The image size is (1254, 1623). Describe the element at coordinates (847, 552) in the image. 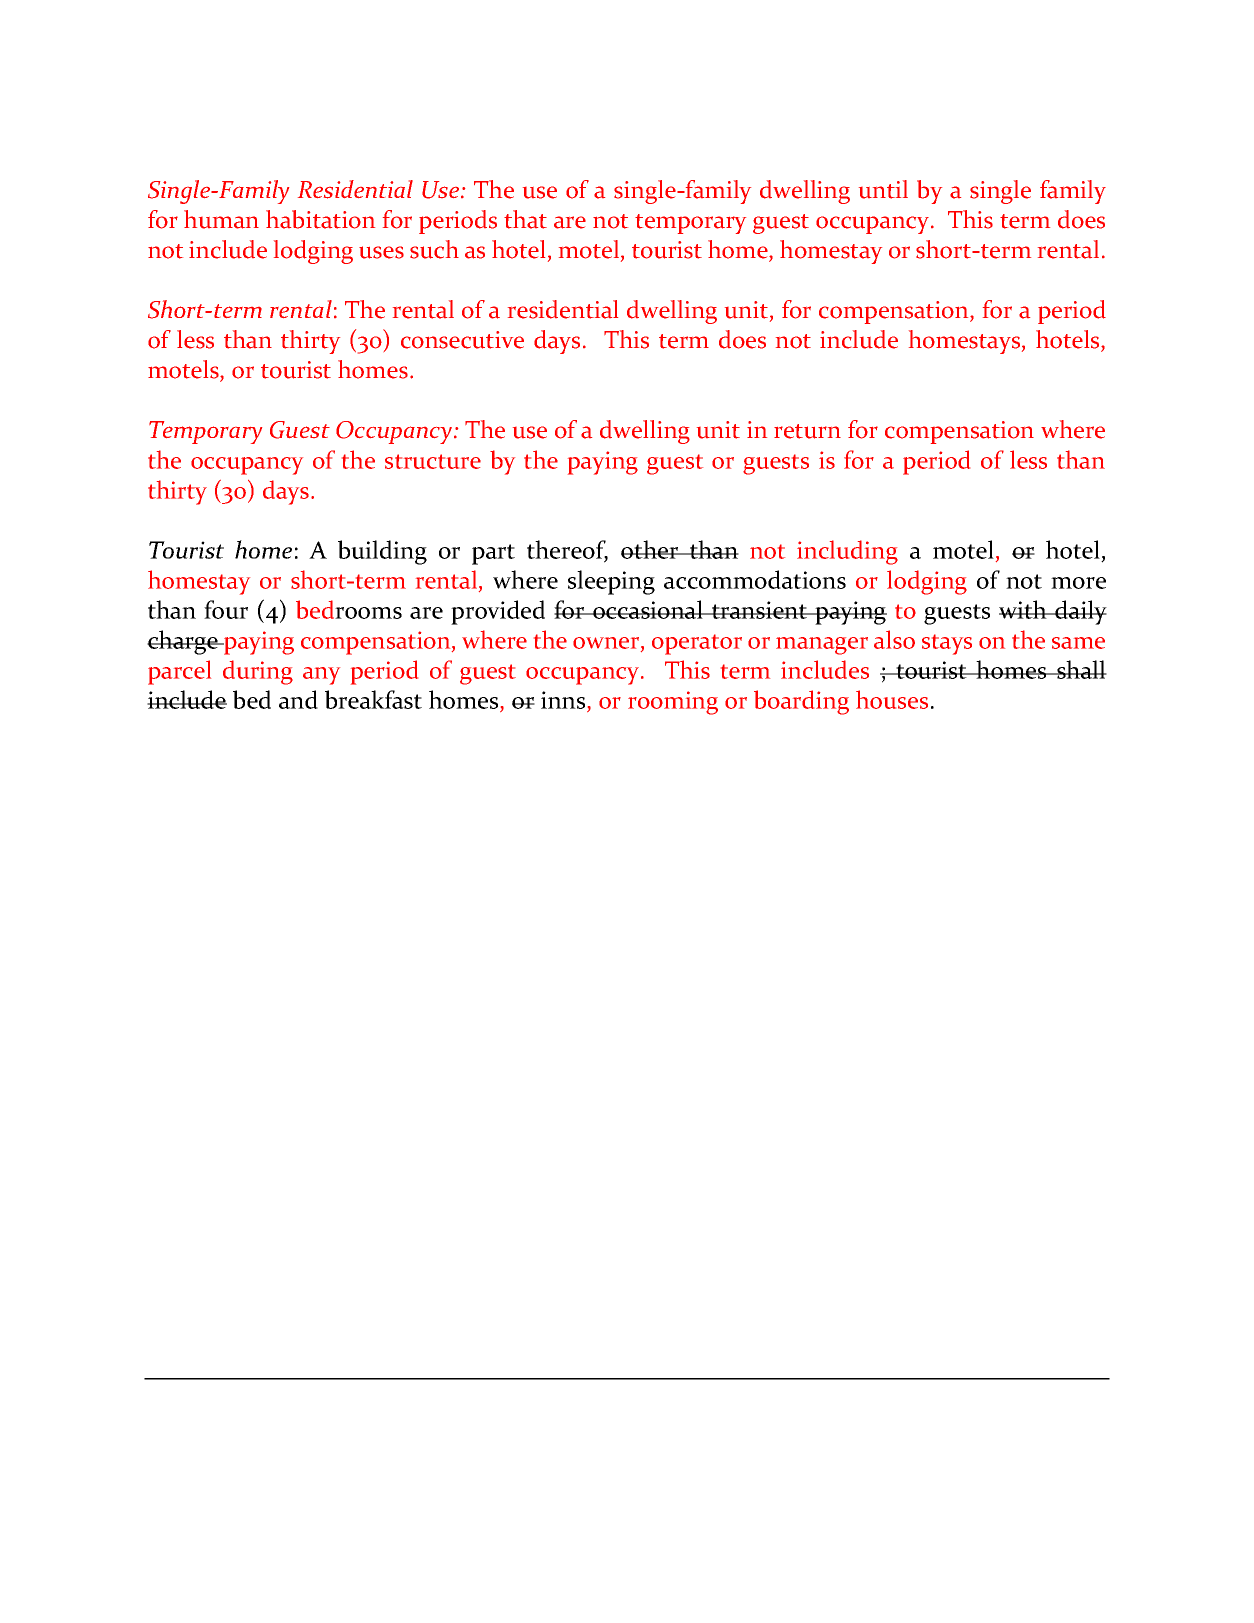

I see `including` at that location.
